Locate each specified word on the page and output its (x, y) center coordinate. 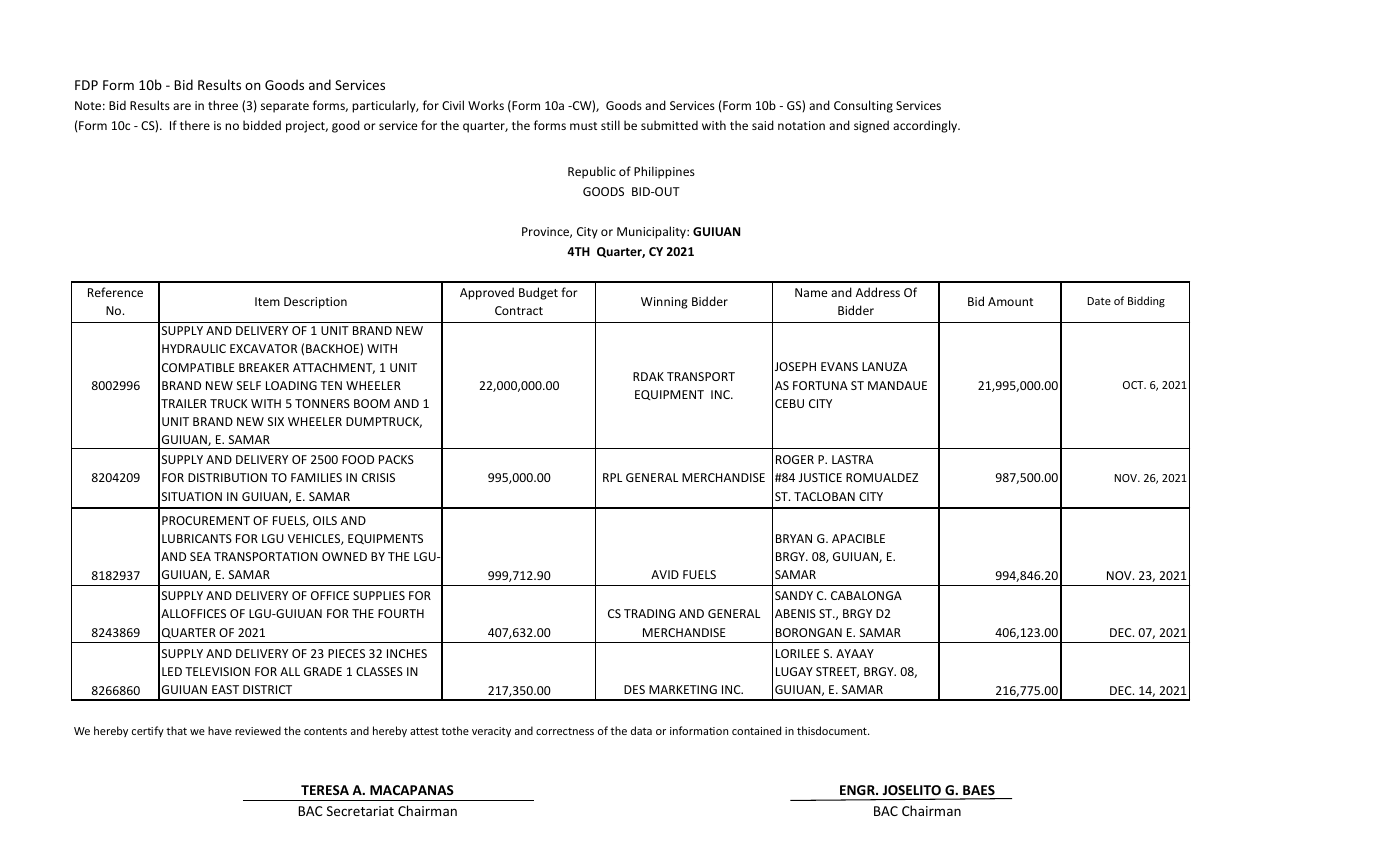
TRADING (649, 613)
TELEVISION (217, 671)
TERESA (325, 790)
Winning (664, 303)
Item (267, 301)
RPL (612, 477)
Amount (1010, 301)
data (641, 730)
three (223, 105)
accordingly (926, 126)
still (610, 125)
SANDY (794, 595)
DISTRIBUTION (227, 477)
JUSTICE (820, 477)
